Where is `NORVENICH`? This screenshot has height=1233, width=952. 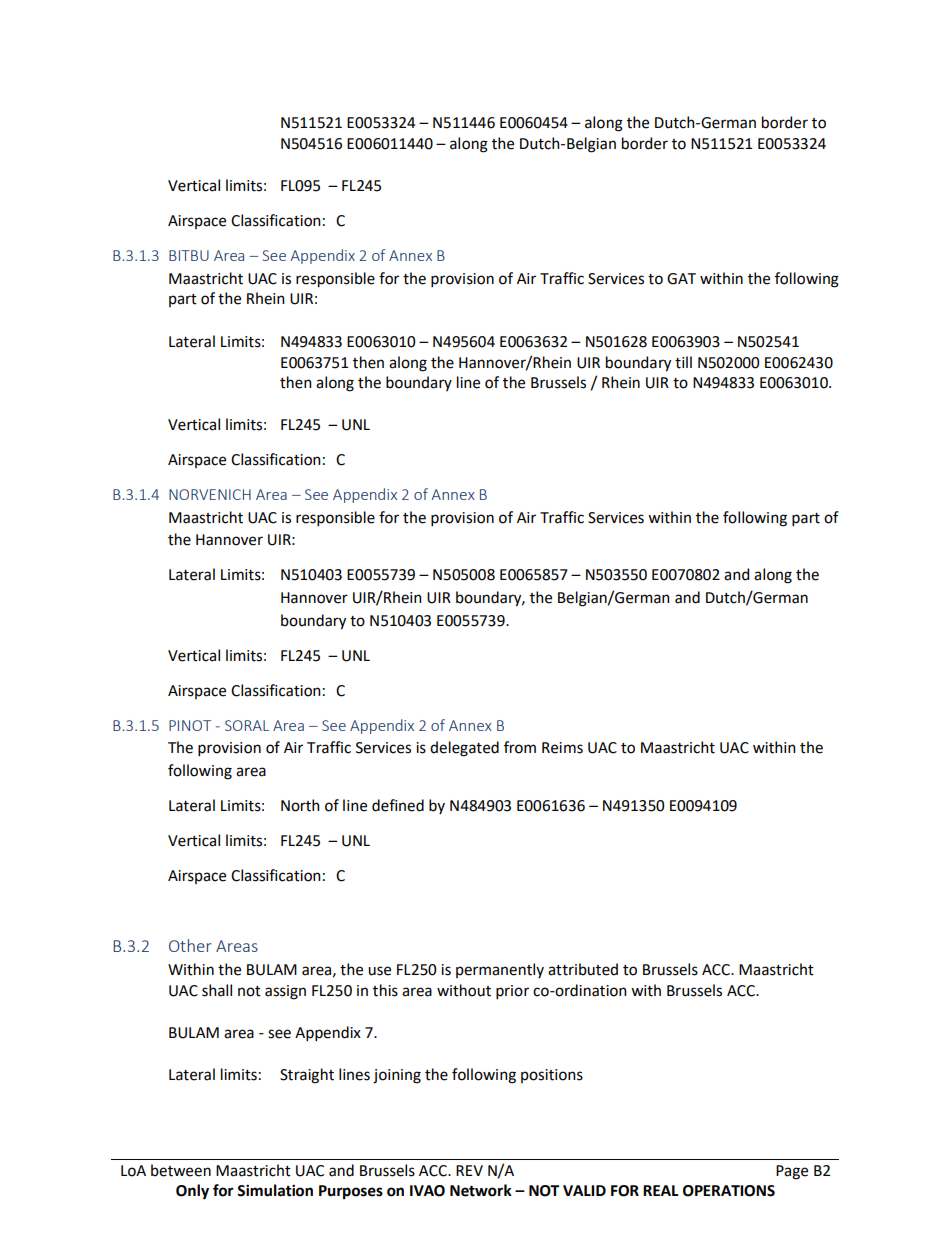 NORVENICH is located at coordinates (210, 494).
